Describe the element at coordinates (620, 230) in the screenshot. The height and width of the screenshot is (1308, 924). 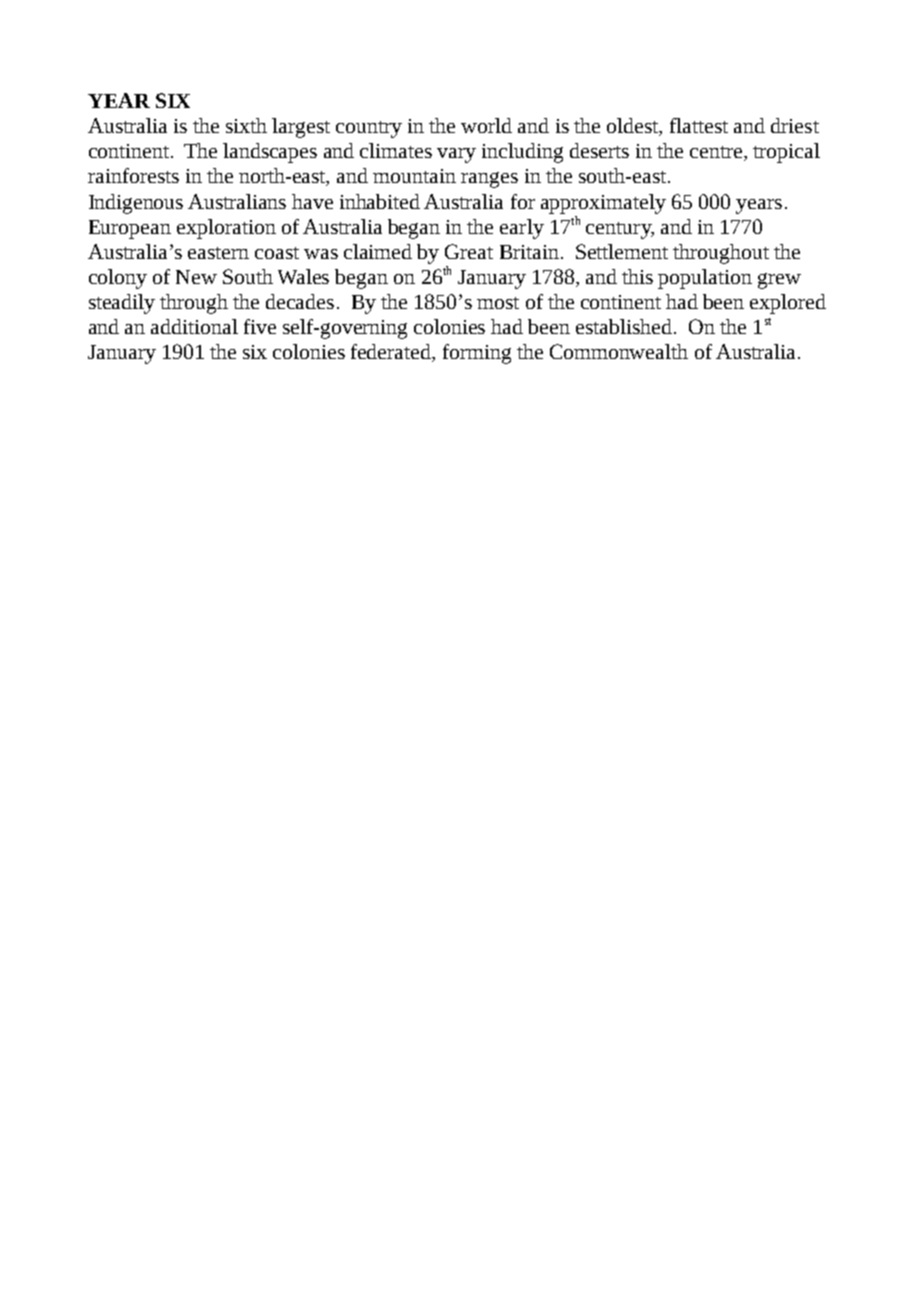
I see `century` at that location.
